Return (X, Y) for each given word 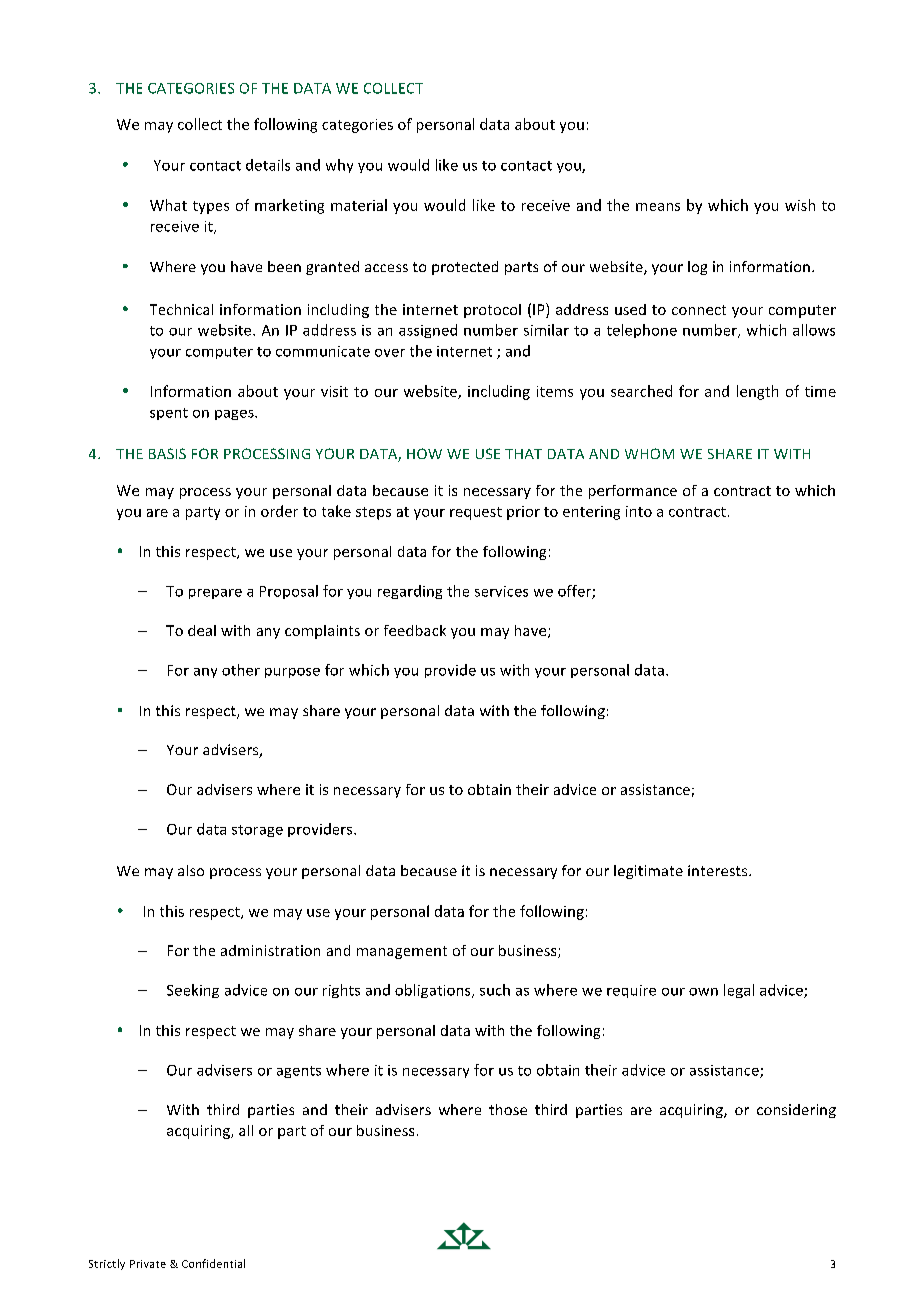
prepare (215, 594)
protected (465, 268)
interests (719, 870)
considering (796, 1111)
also (191, 870)
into (639, 511)
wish (800, 205)
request (476, 513)
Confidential (213, 1263)
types (211, 207)
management (402, 952)
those (508, 1109)
